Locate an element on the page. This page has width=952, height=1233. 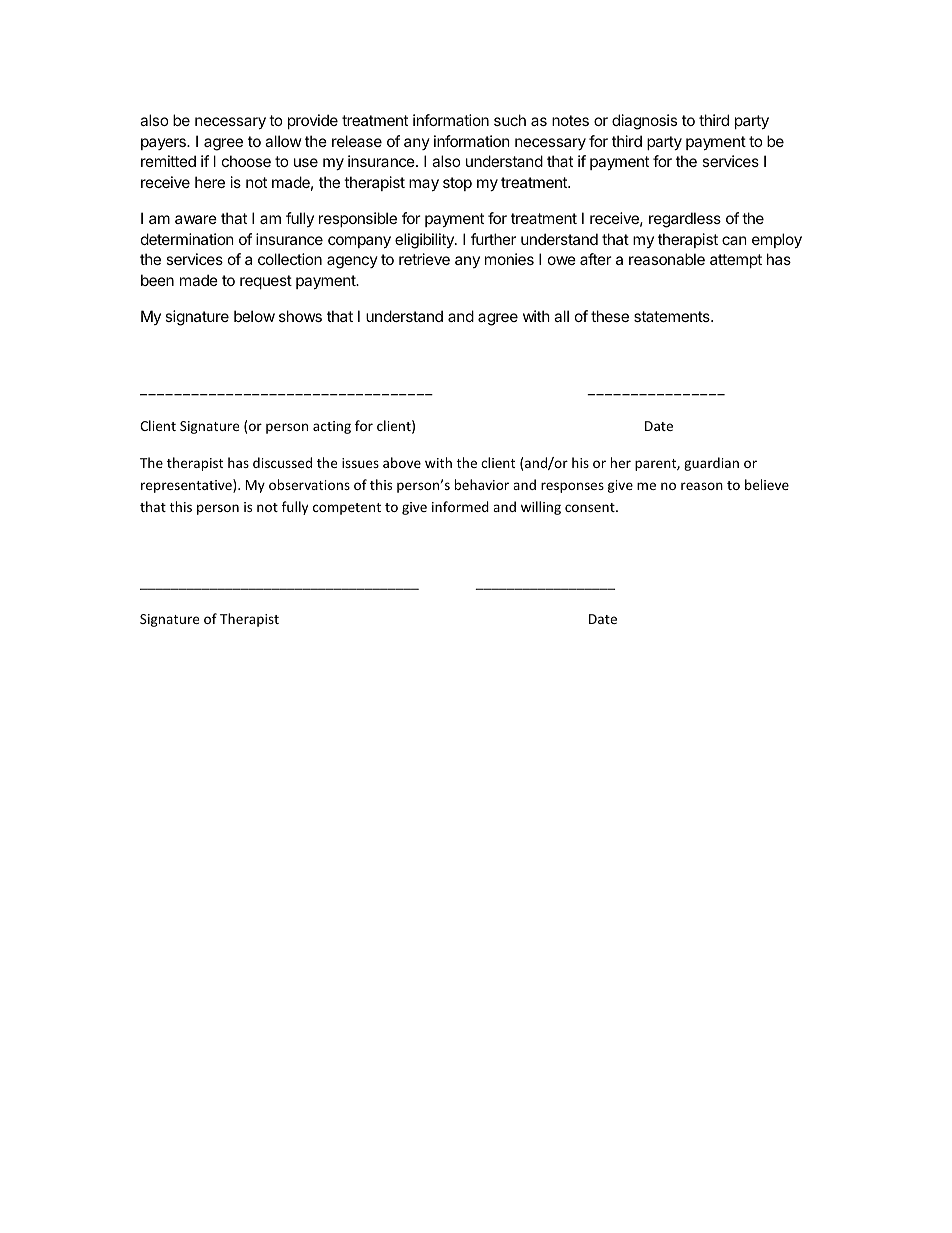
informed is located at coordinates (460, 506).
